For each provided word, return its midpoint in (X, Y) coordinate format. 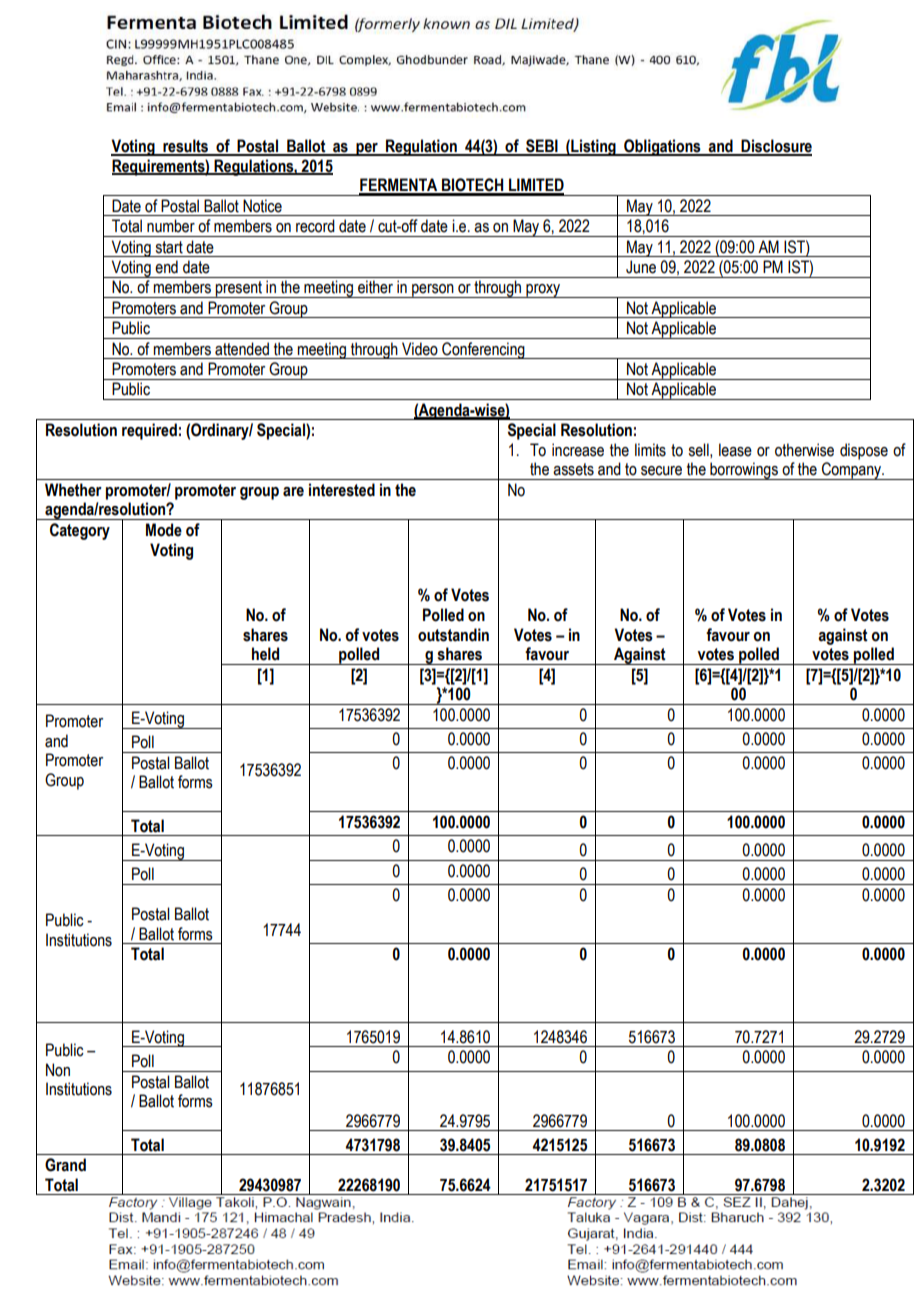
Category (80, 531)
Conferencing (483, 350)
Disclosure (776, 147)
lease (735, 450)
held (265, 654)
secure (661, 471)
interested (342, 490)
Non (58, 1070)
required (149, 431)
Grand (65, 1165)
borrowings (744, 471)
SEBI (542, 147)
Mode (164, 530)
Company (851, 471)
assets (573, 469)
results (186, 147)
